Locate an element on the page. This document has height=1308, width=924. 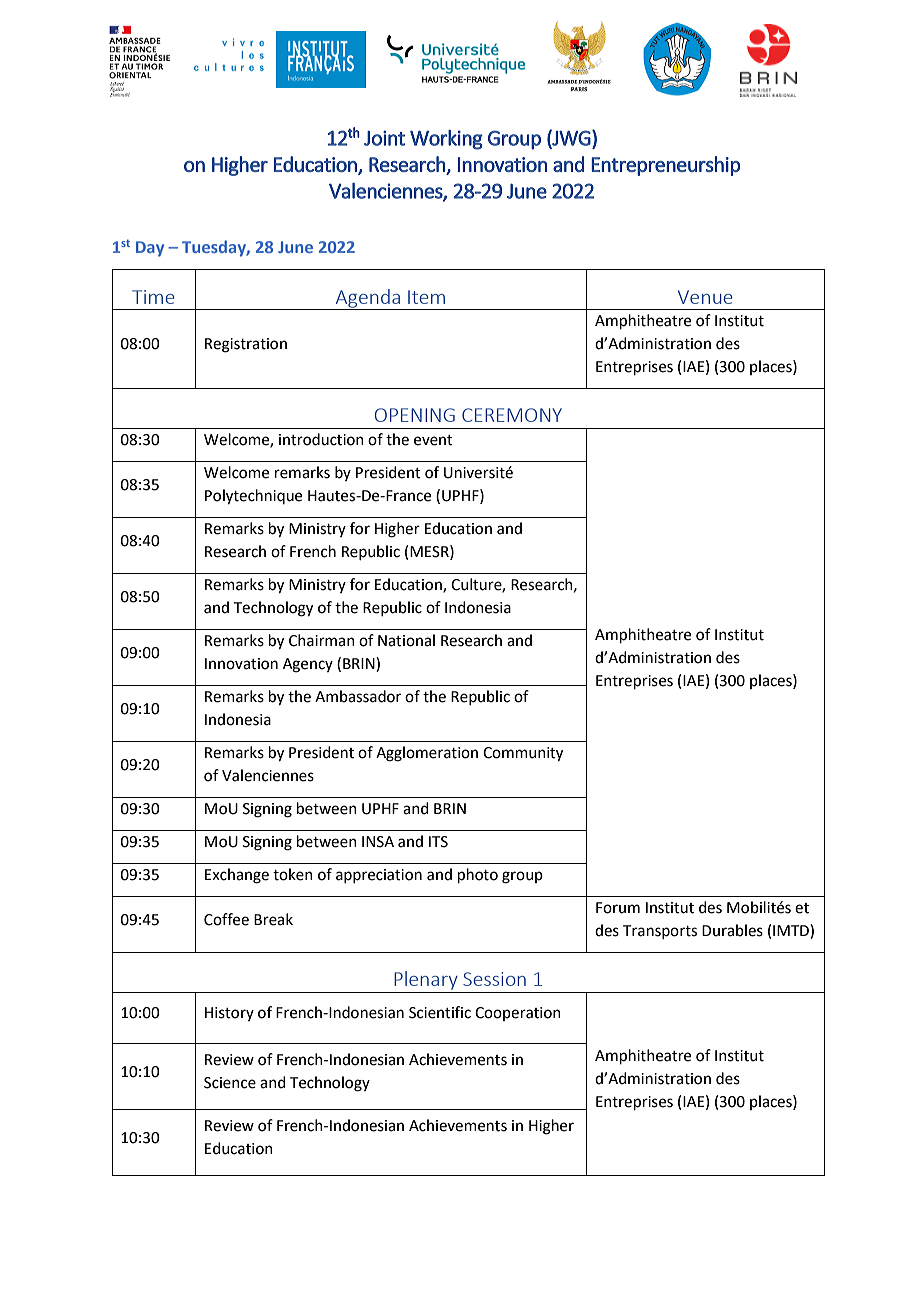
Community is located at coordinates (523, 754).
